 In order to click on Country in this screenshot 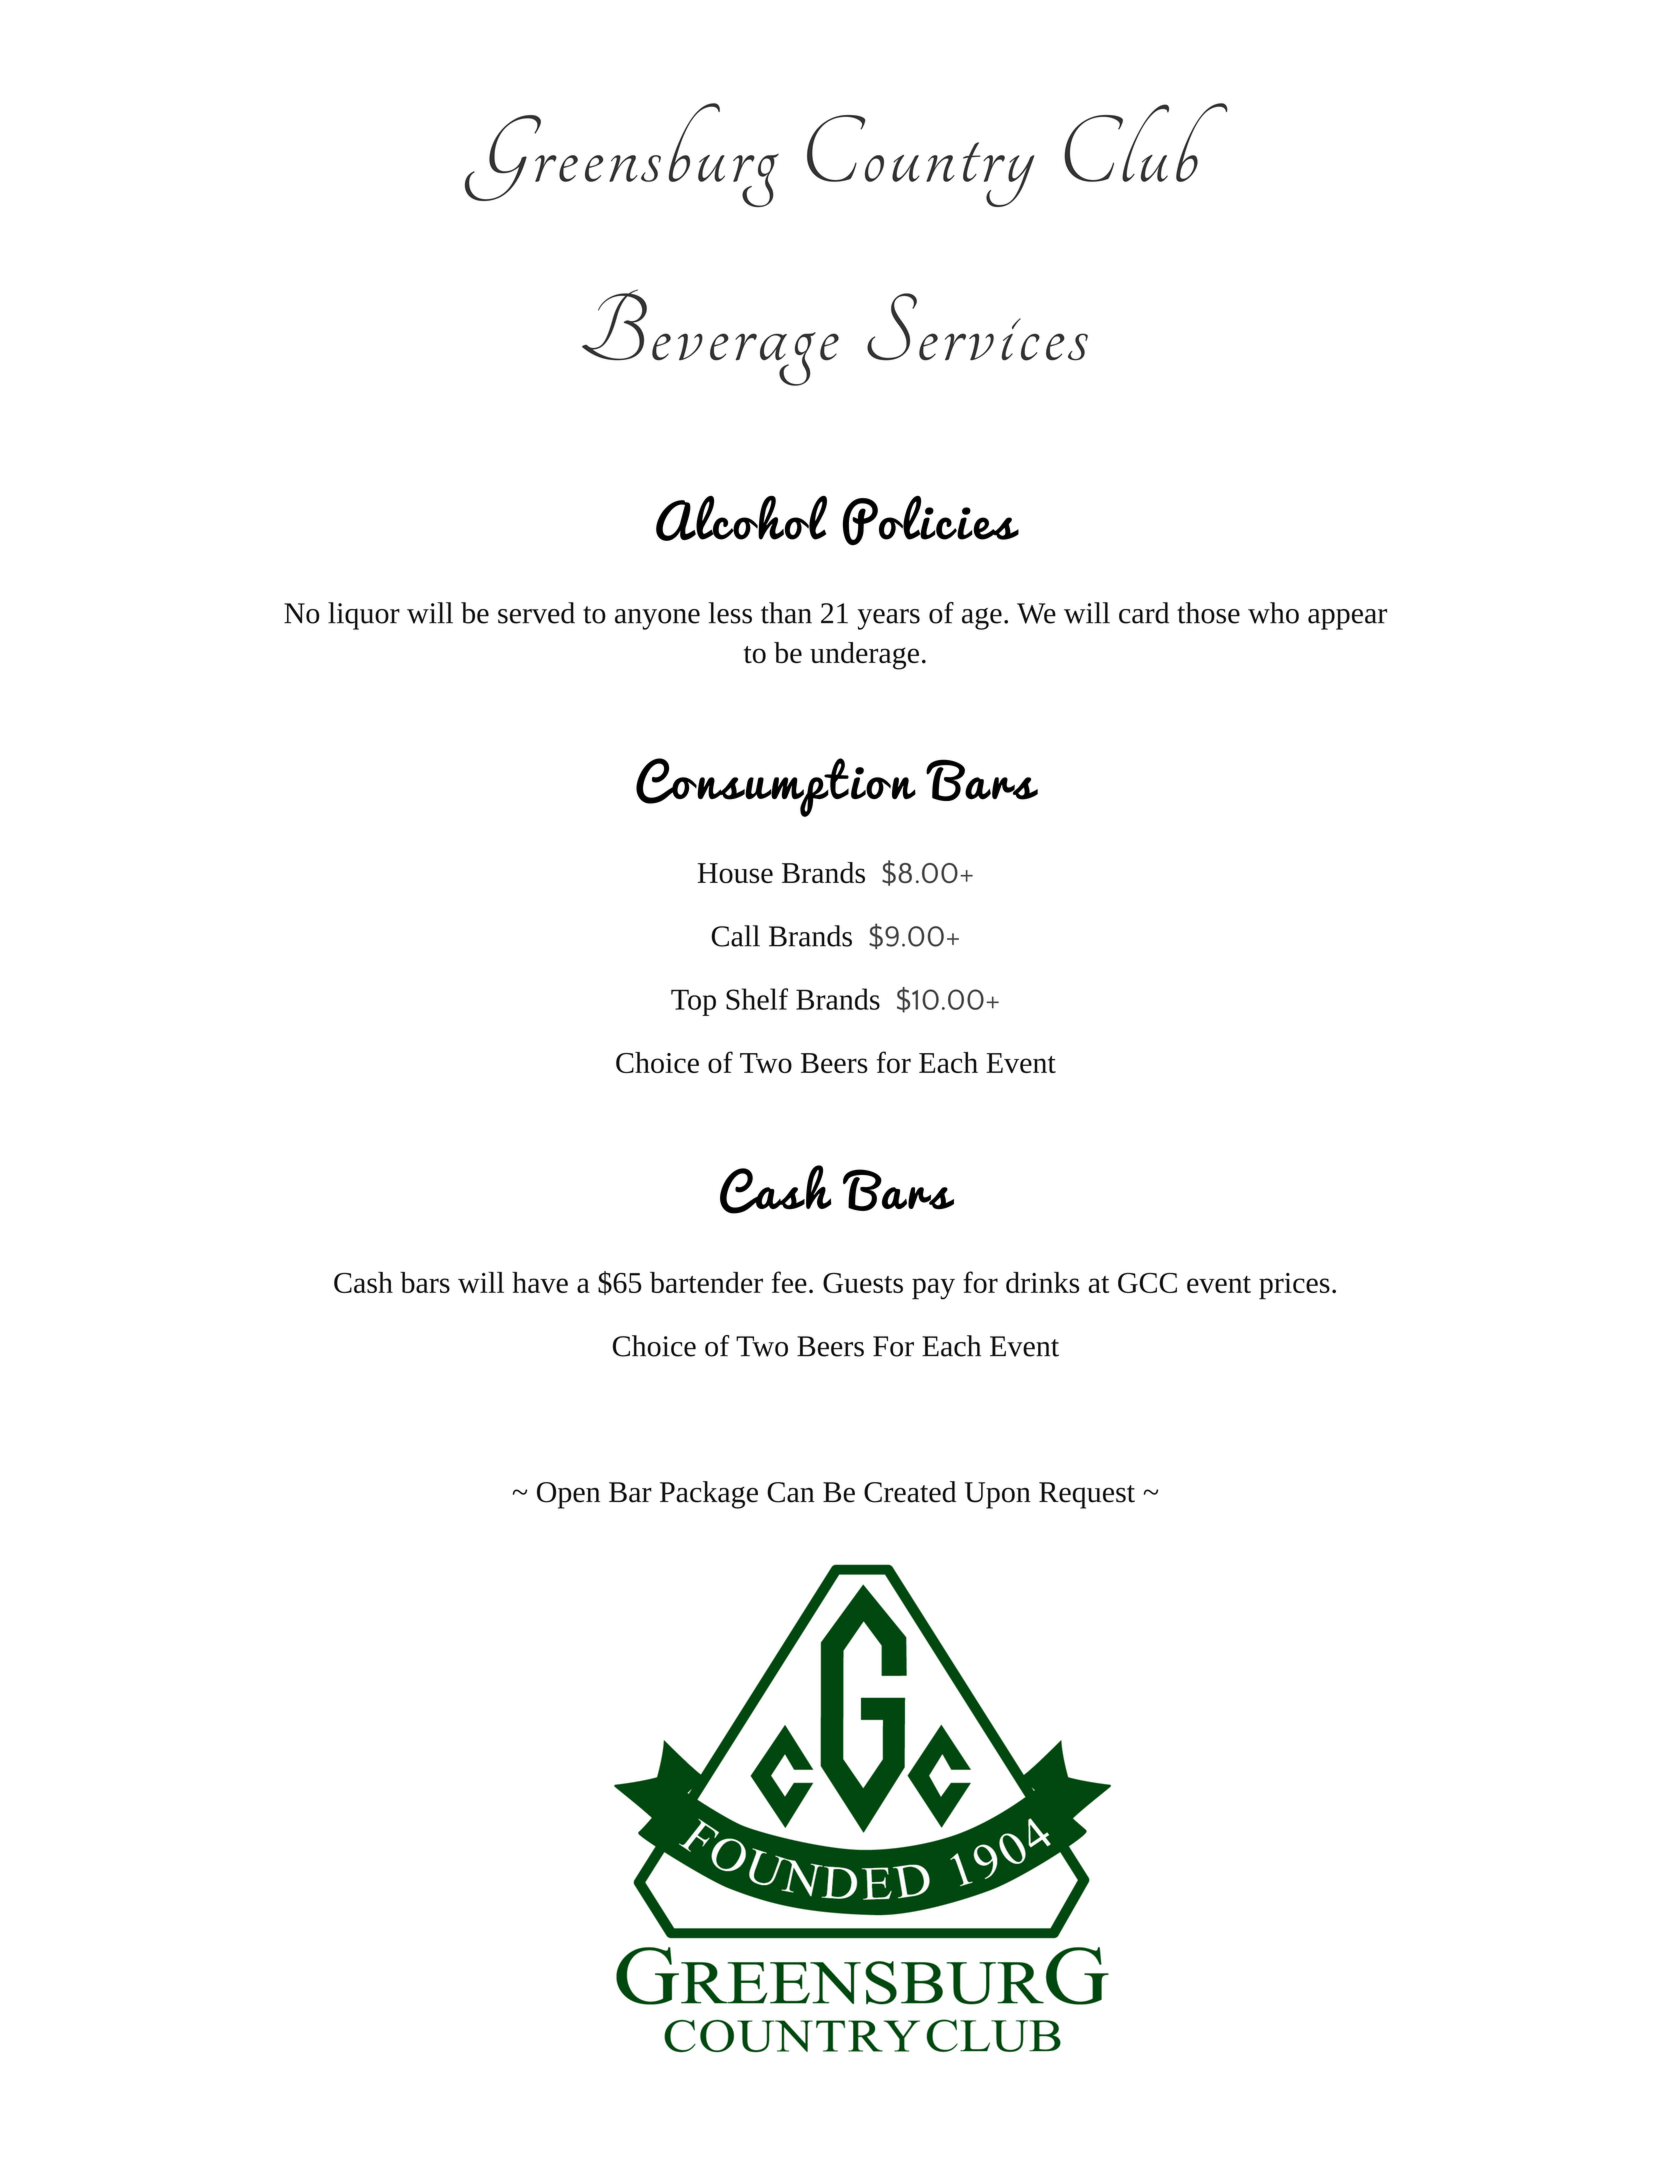, I will do `click(920, 161)`.
